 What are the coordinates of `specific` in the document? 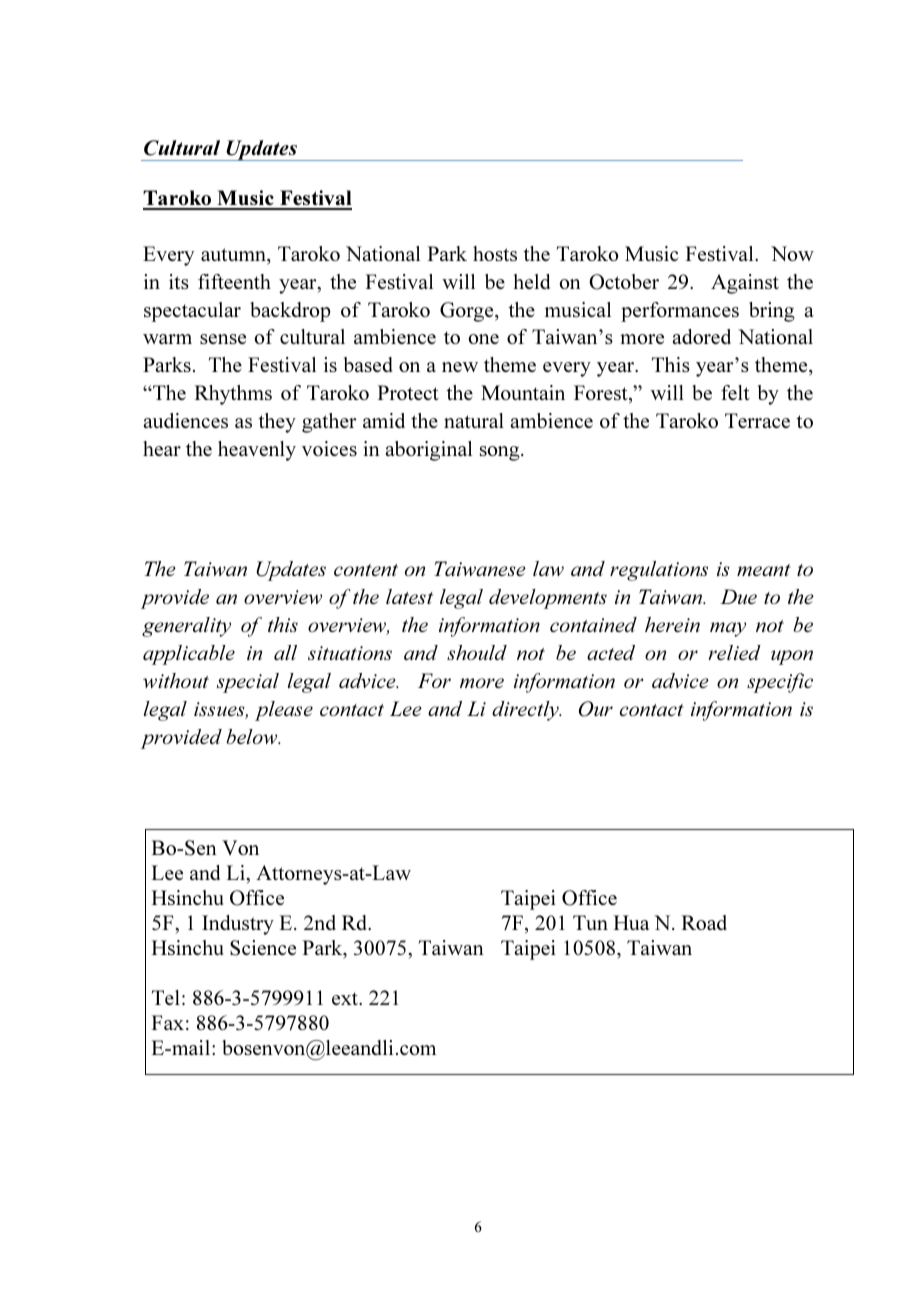 It's located at (780, 683).
